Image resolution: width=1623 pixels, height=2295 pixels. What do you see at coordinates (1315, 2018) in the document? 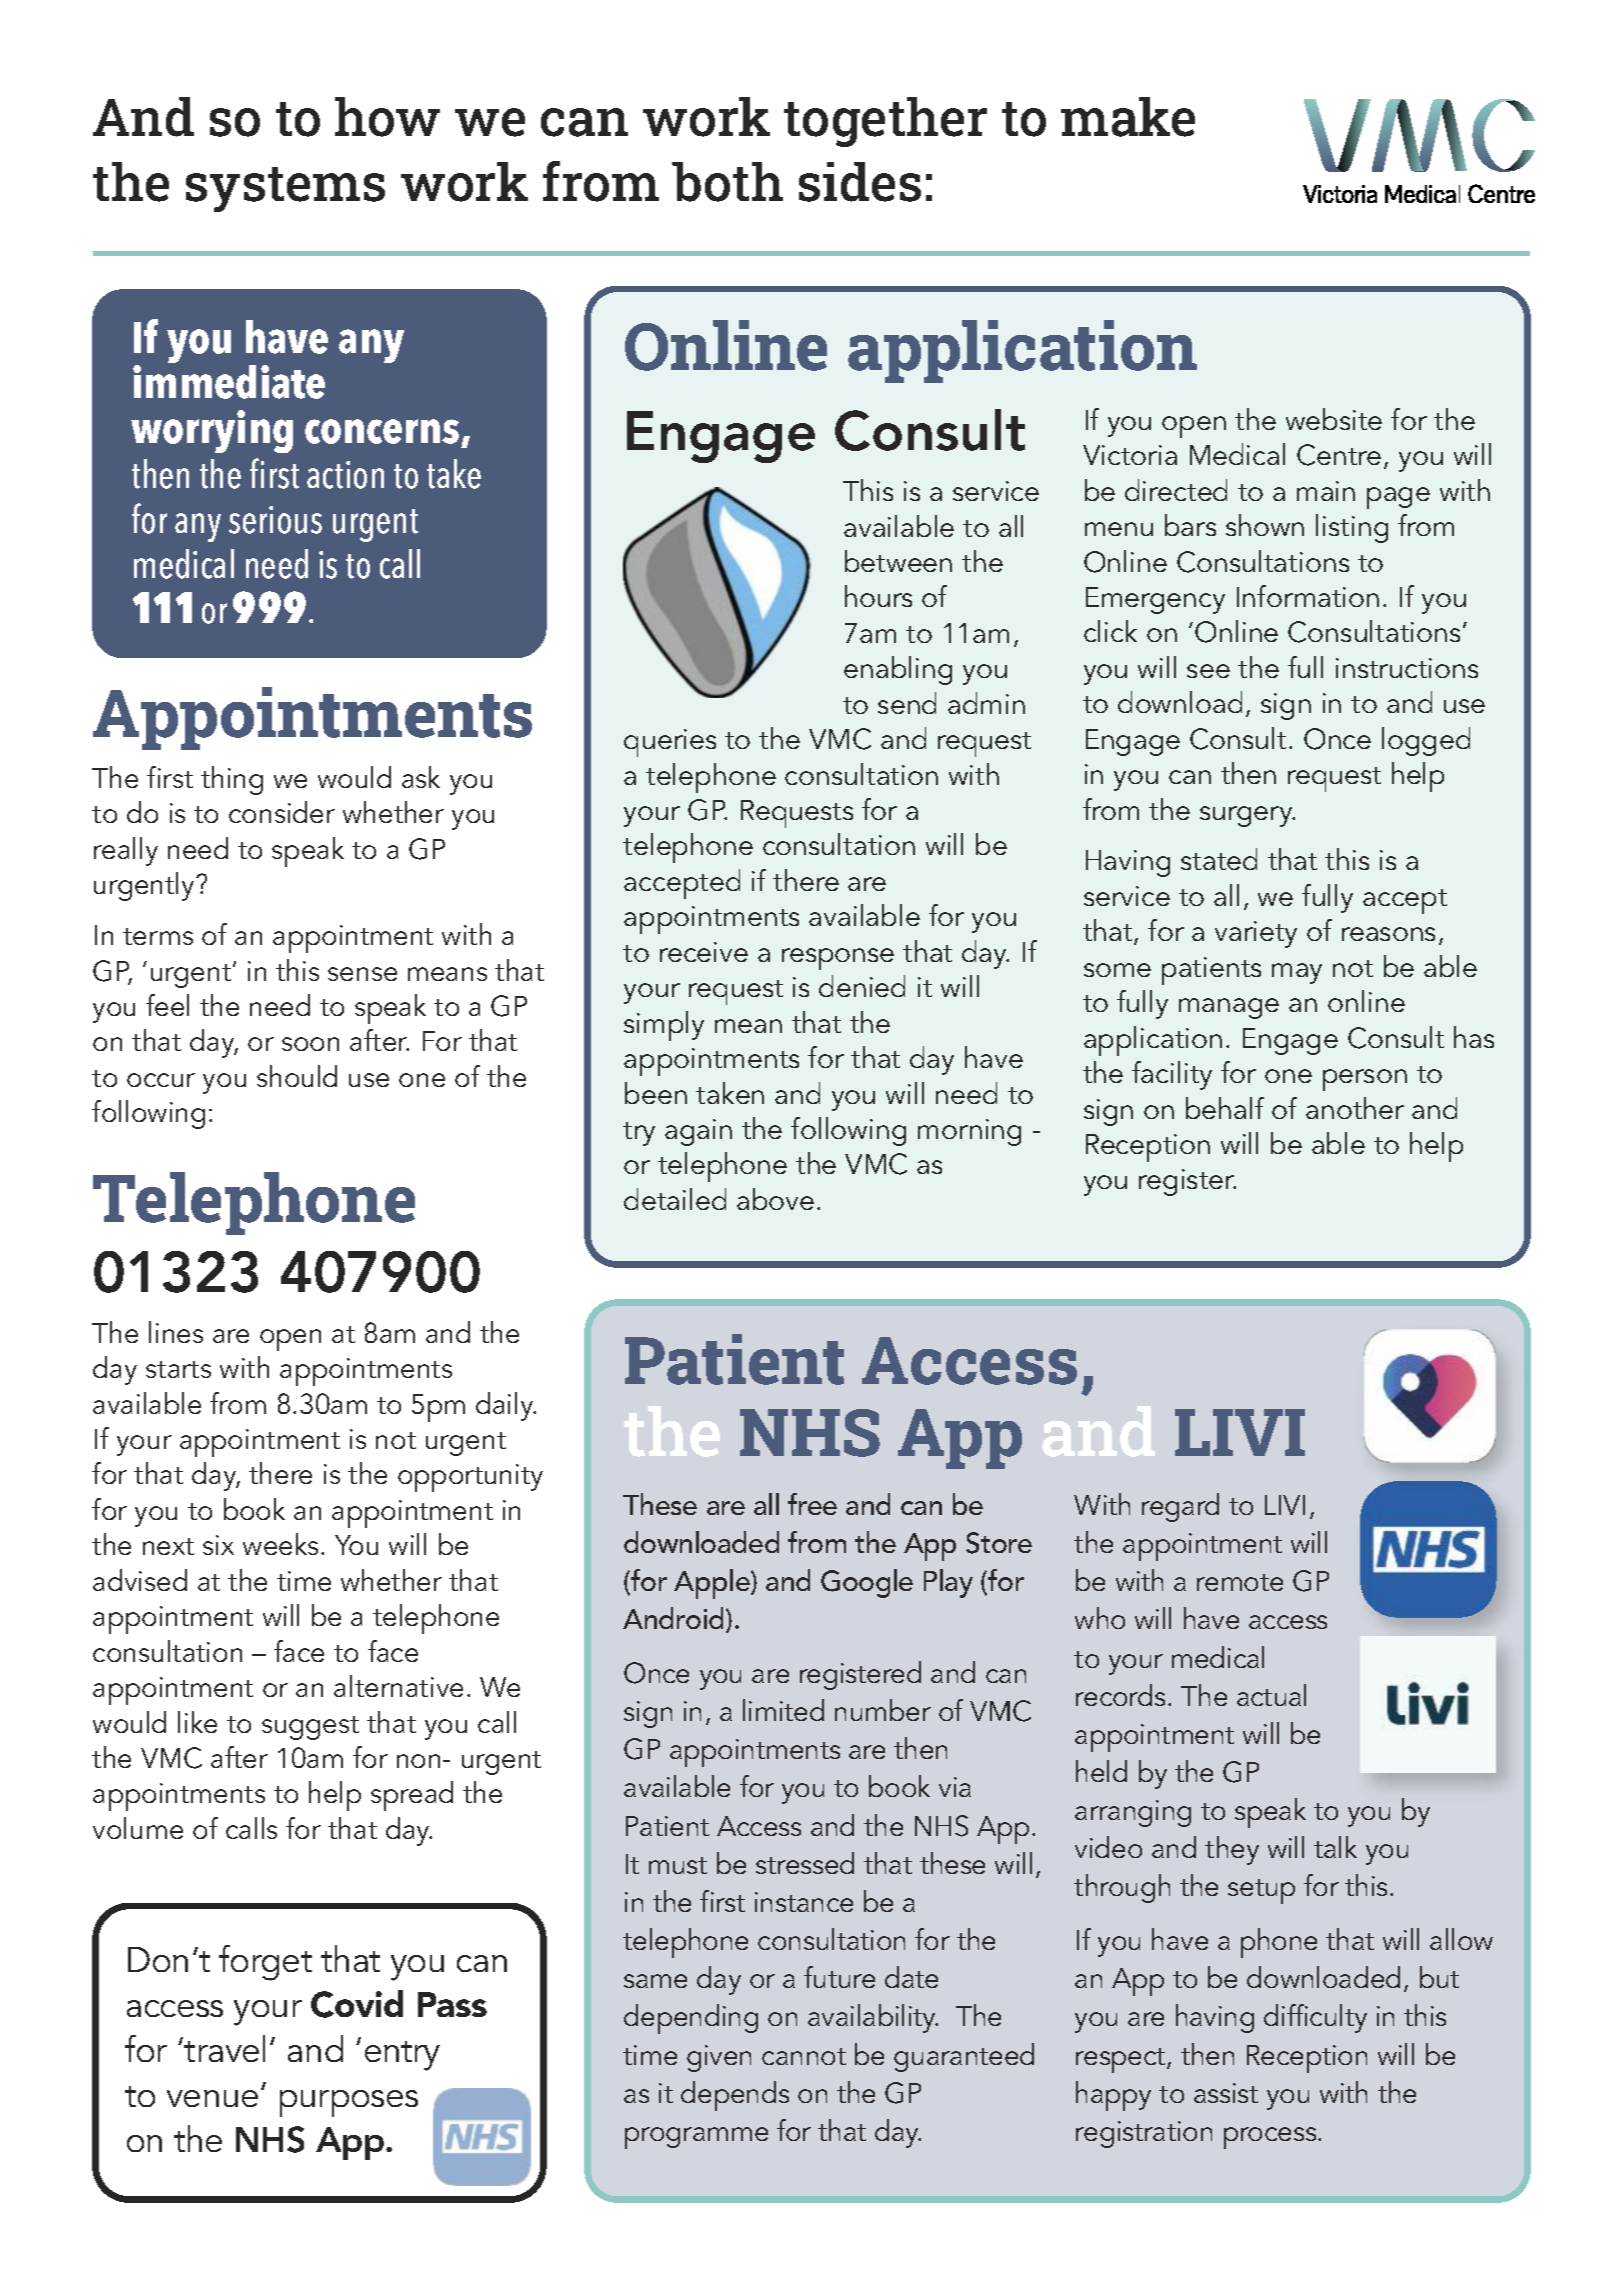
I see `difficulty` at bounding box center [1315, 2018].
